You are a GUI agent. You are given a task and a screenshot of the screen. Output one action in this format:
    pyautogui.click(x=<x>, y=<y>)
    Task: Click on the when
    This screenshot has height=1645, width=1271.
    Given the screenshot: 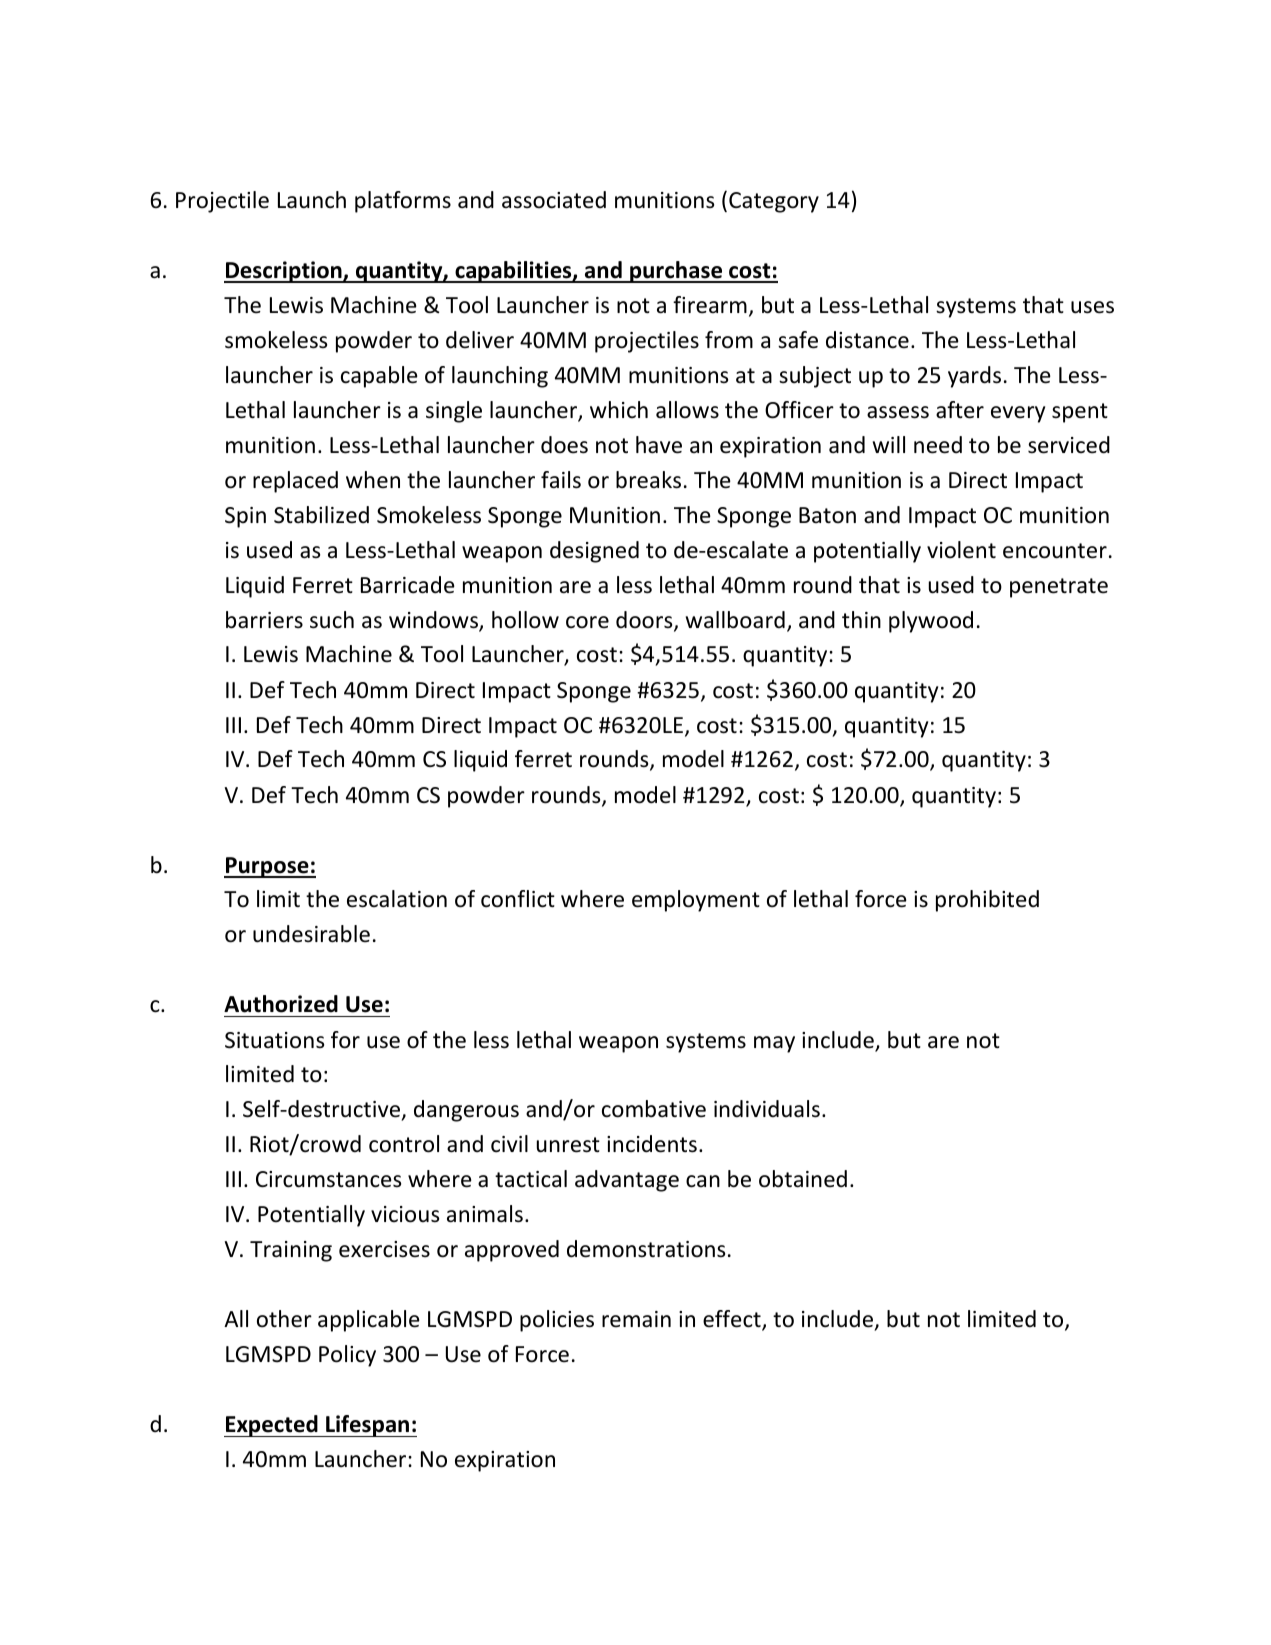 What is the action you would take?
    pyautogui.click(x=373, y=480)
